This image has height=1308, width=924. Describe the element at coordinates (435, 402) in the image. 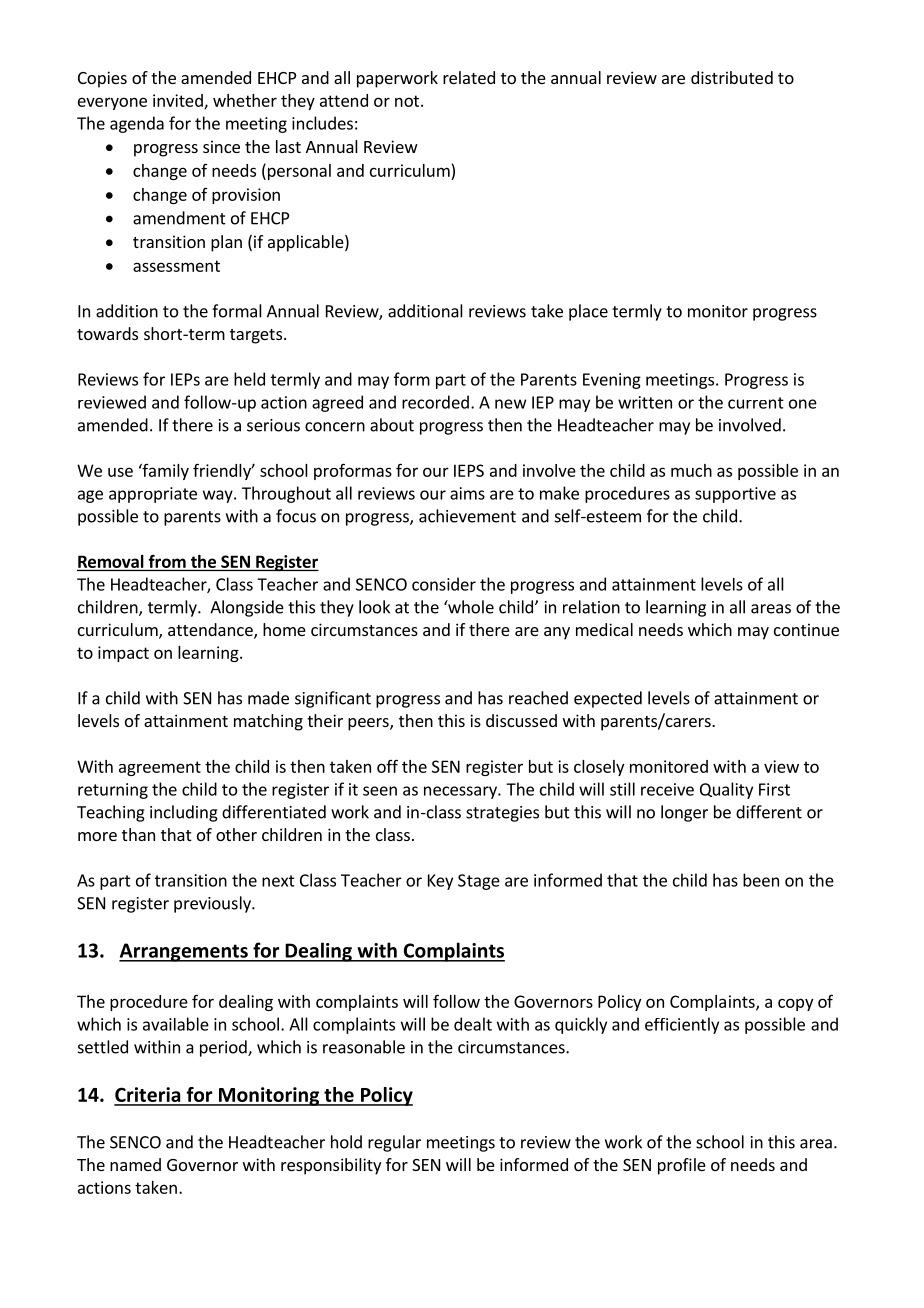

I see `recorded` at that location.
